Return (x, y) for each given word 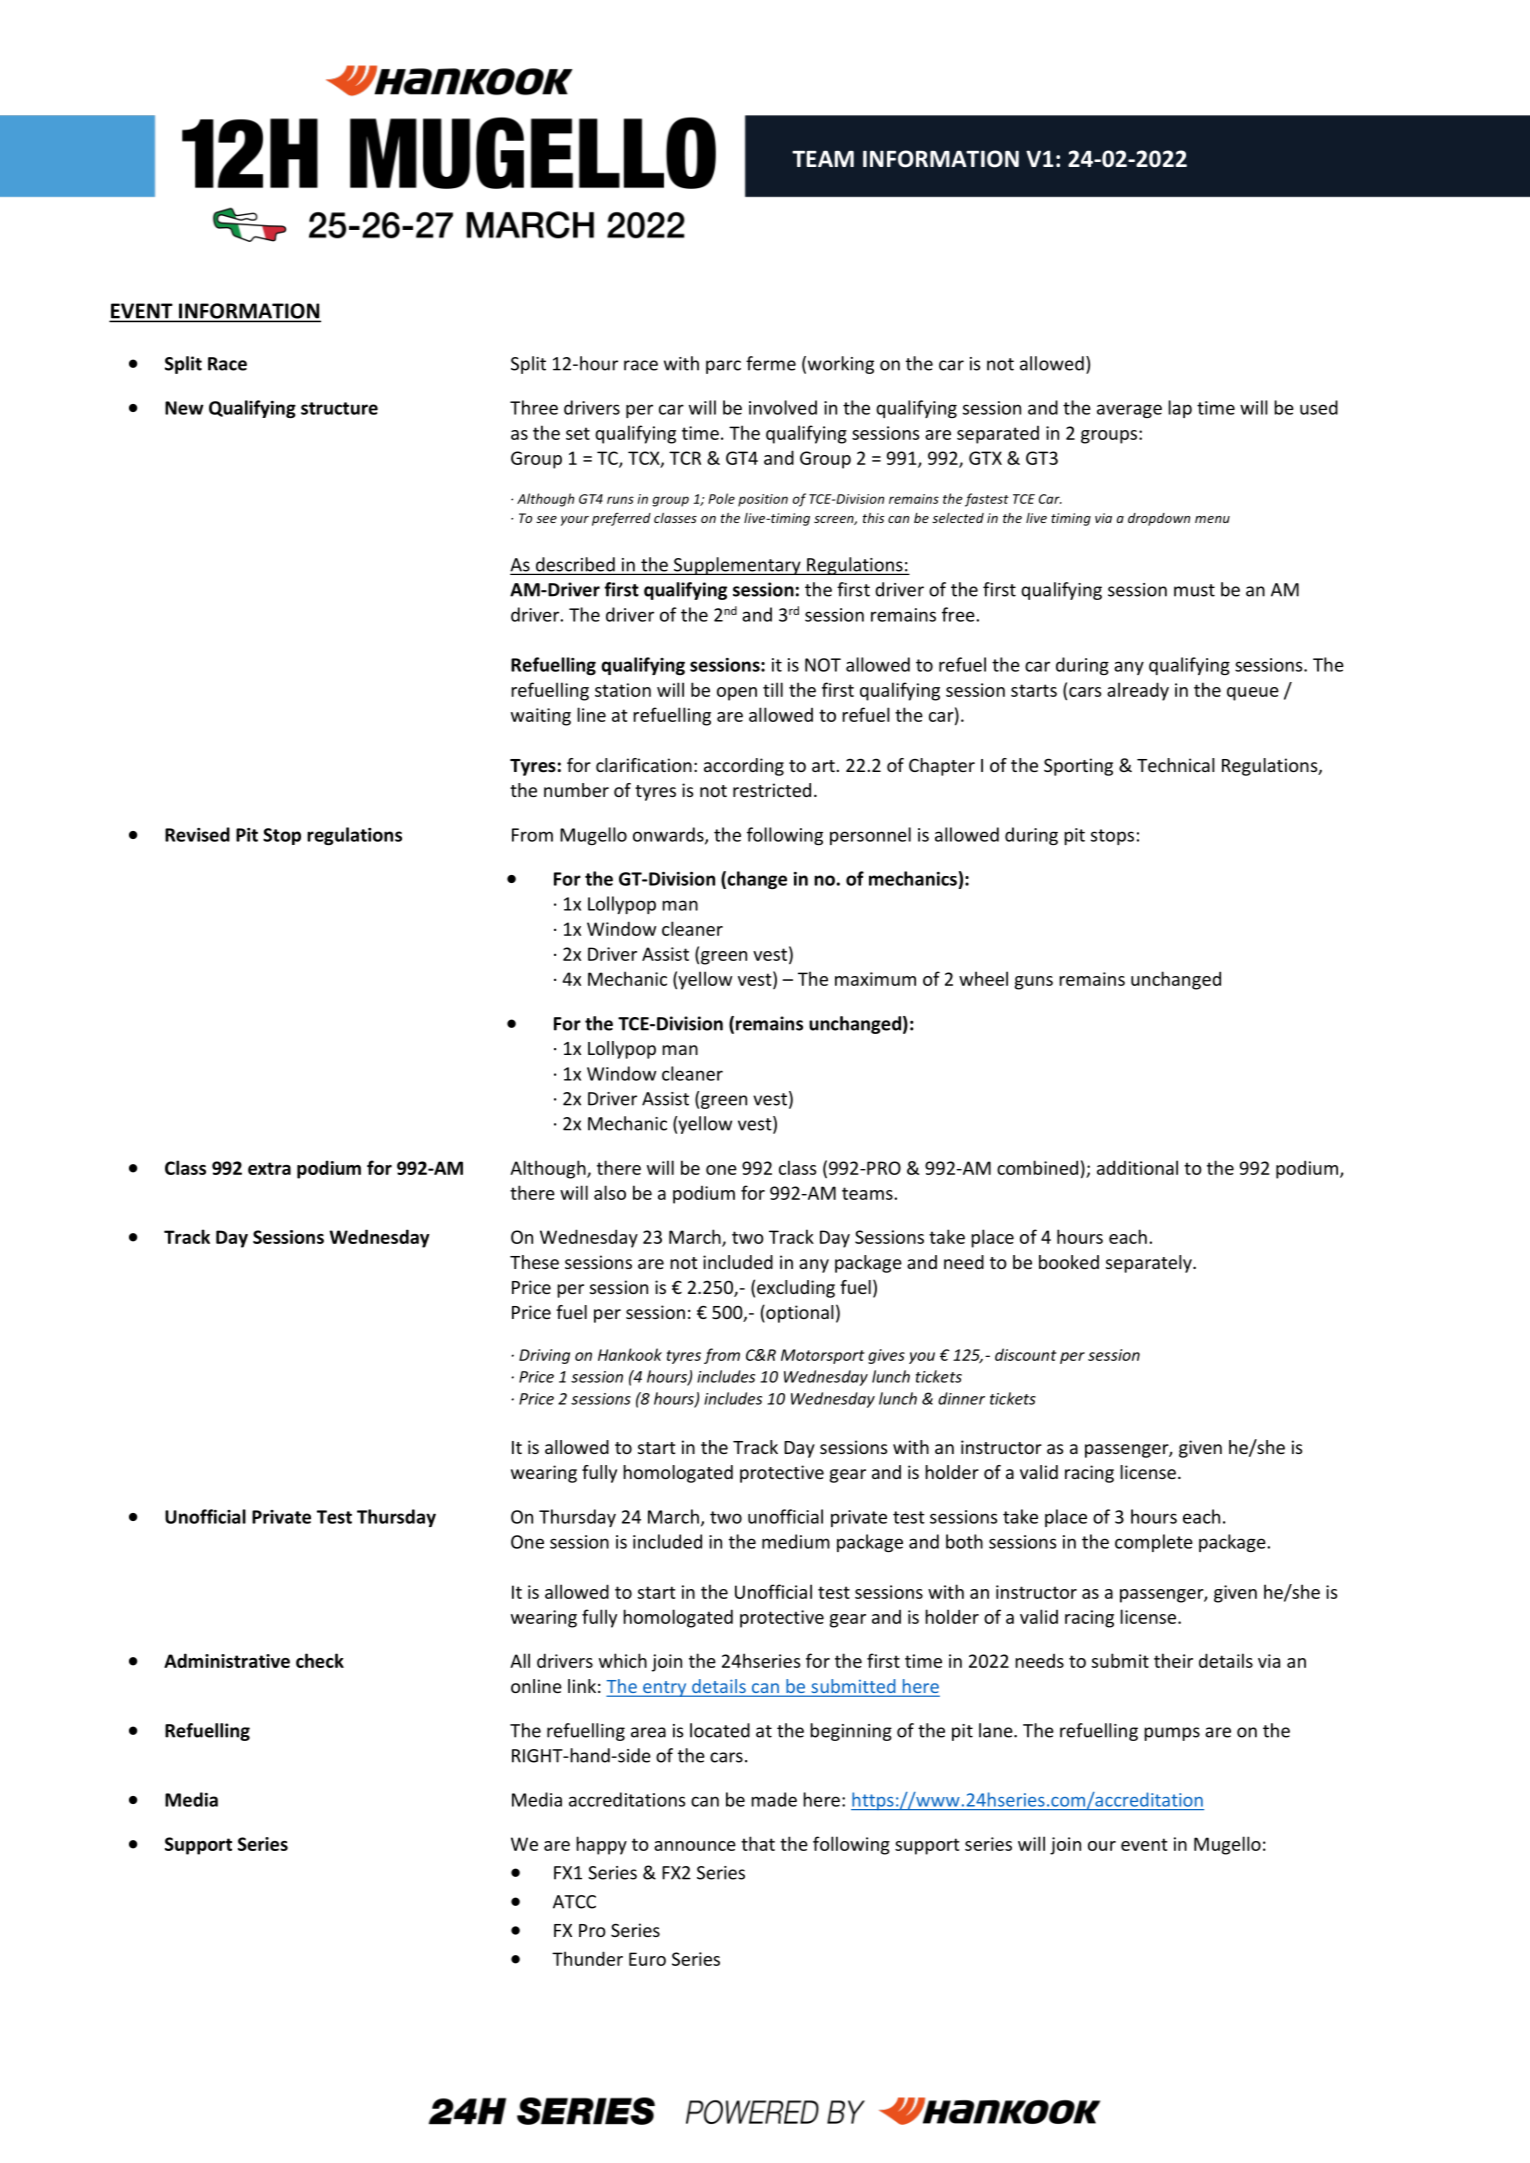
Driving (544, 1356)
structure (339, 408)
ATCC (574, 1902)
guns (1034, 983)
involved (783, 407)
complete (1154, 1543)
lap (1180, 409)
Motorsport (823, 1356)
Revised (197, 834)
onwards (669, 835)
